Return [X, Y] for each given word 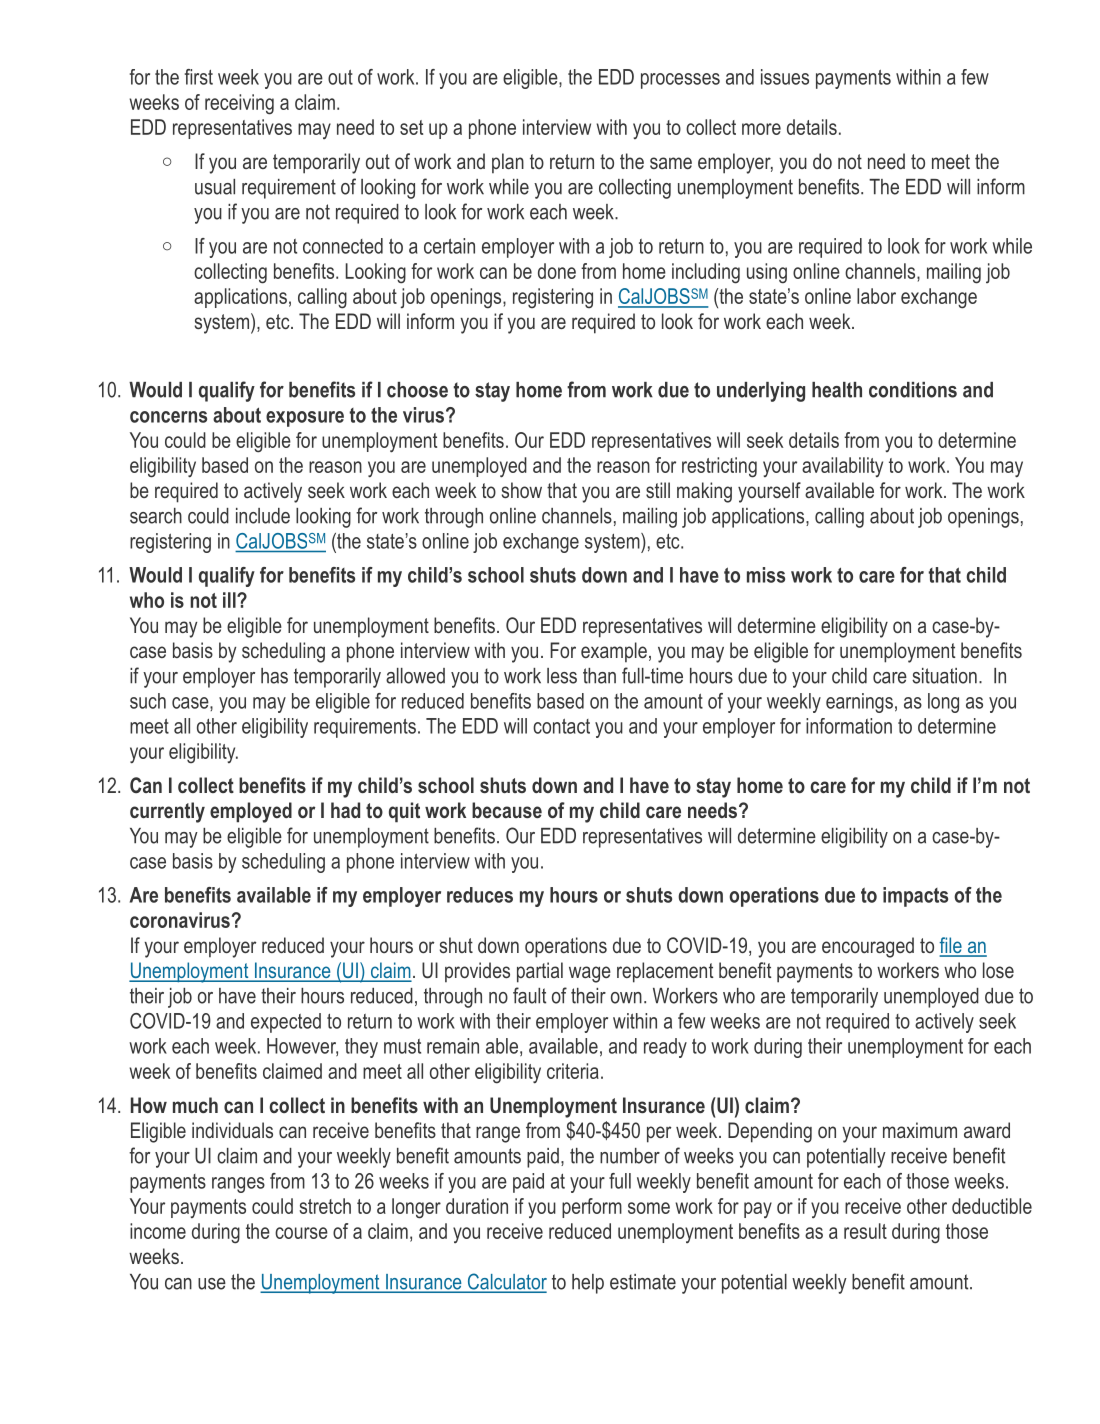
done [557, 271]
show [522, 490]
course [301, 1233]
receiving [239, 104]
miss [766, 575]
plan [508, 163]
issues [785, 77]
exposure [305, 419]
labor [876, 296]
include [263, 516]
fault [529, 995]
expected [286, 1023]
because [507, 810]
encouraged [868, 947]
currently [167, 812]
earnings [859, 703]
